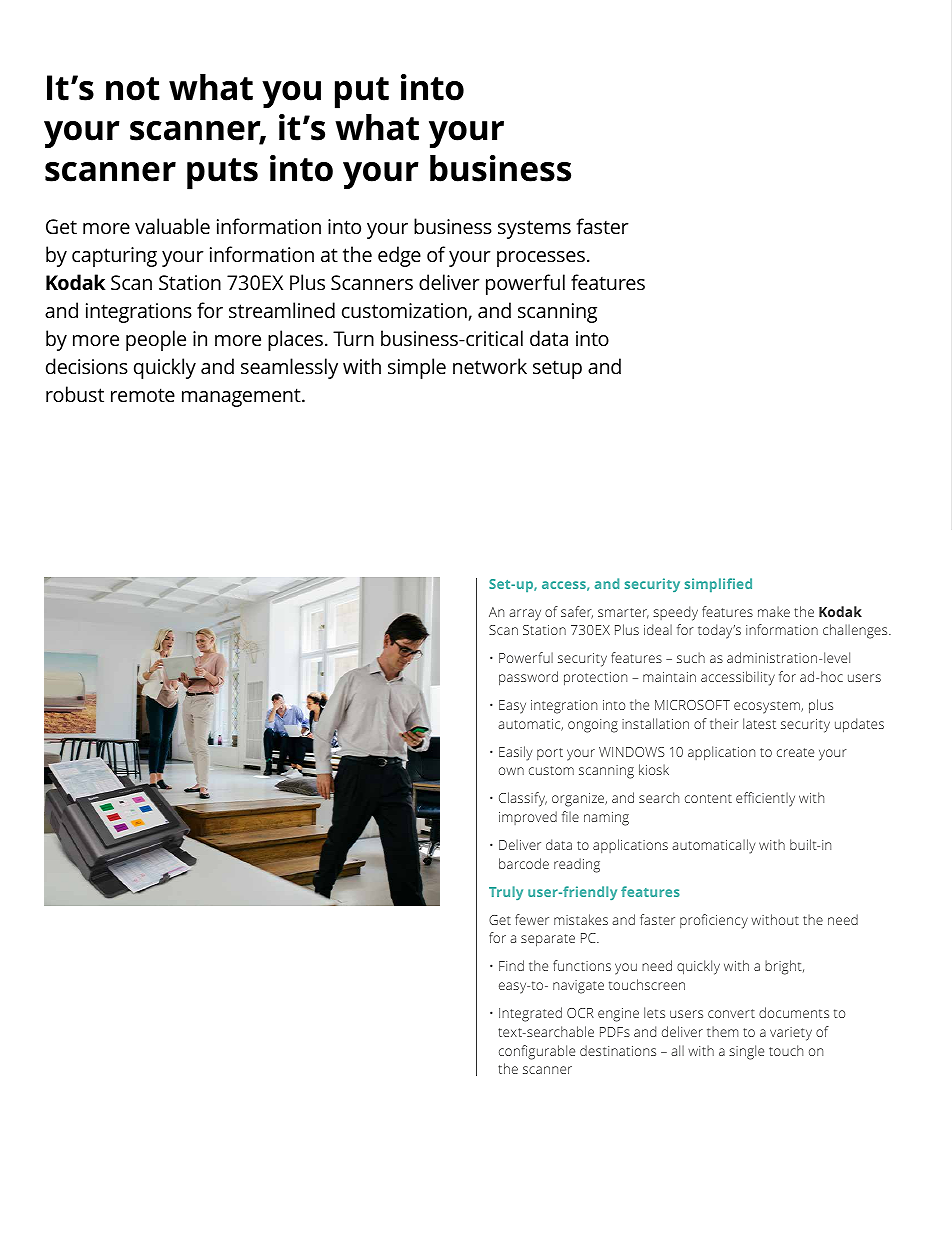  What do you see at coordinates (525, 615) in the screenshot?
I see `array` at bounding box center [525, 615].
